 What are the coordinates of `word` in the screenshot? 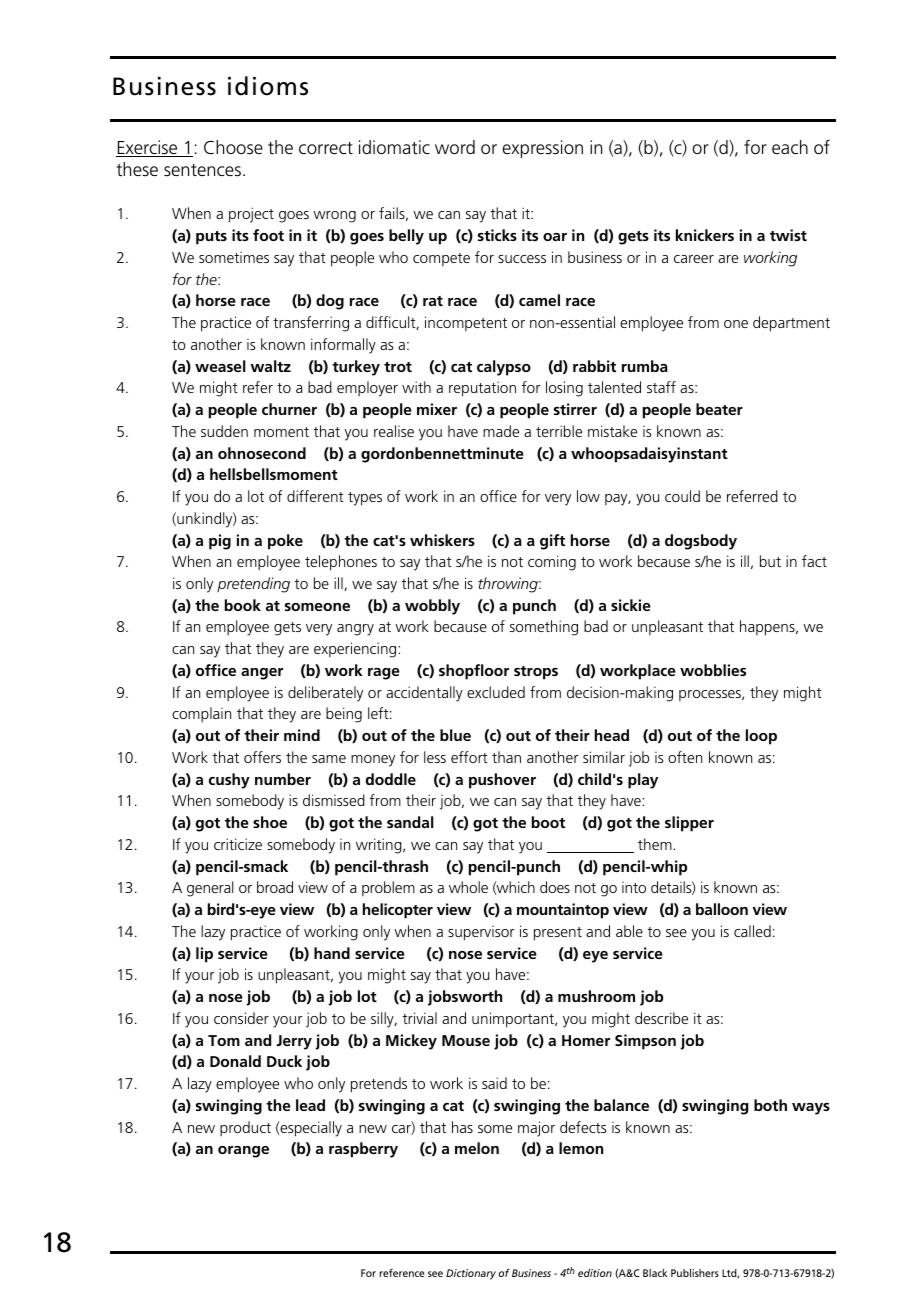 It's located at (455, 147).
